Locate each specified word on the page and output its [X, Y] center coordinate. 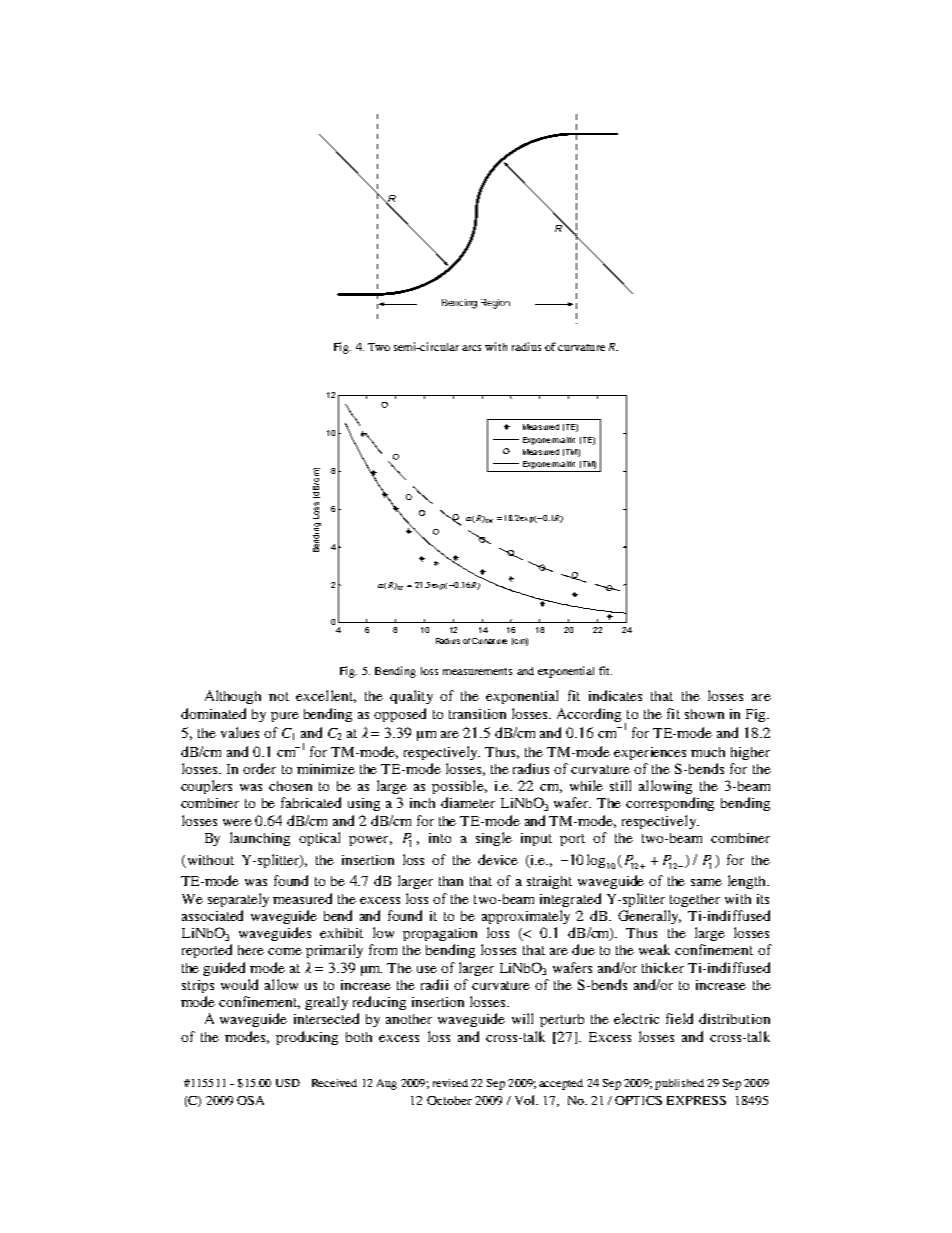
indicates [615, 695]
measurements [477, 671]
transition [477, 714]
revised [450, 1083]
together [695, 900]
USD [288, 1083]
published [679, 1084]
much [708, 752]
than [451, 881]
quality [411, 697]
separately [238, 900]
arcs [471, 348]
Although [233, 697]
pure [285, 717]
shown [704, 714]
